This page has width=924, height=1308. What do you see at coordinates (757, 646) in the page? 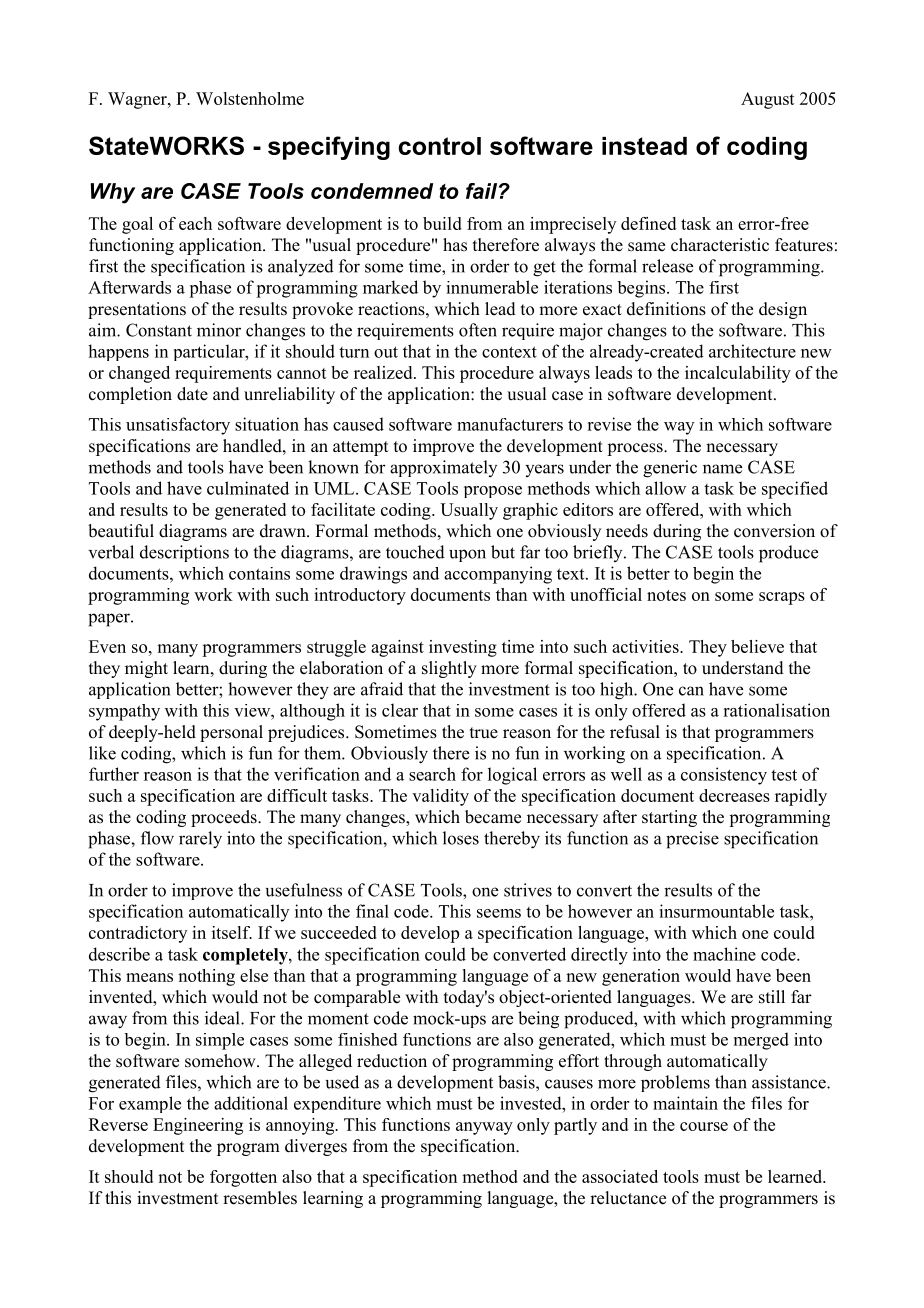
I see `believe` at bounding box center [757, 646].
